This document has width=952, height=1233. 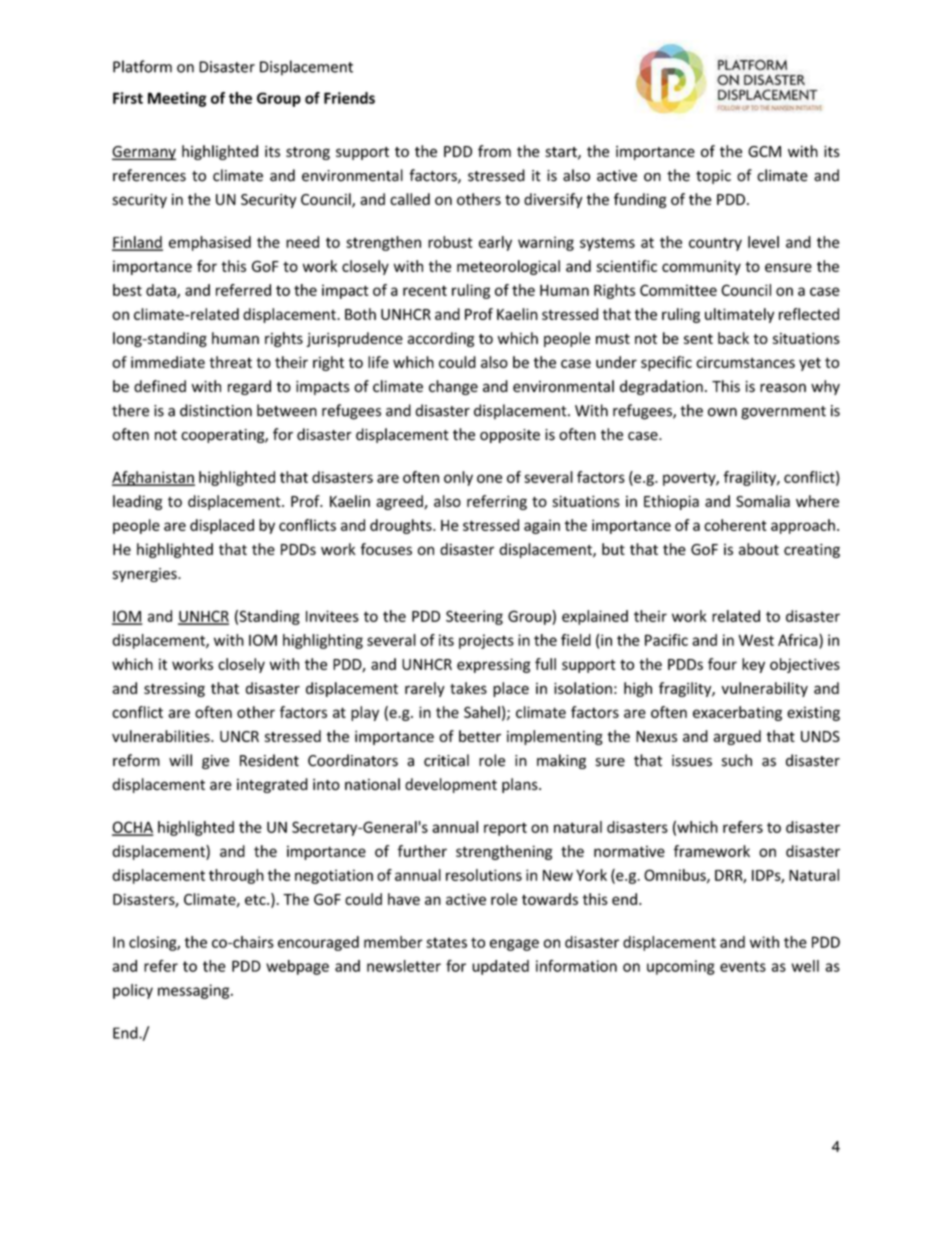 What do you see at coordinates (494, 151) in the document?
I see `from` at bounding box center [494, 151].
